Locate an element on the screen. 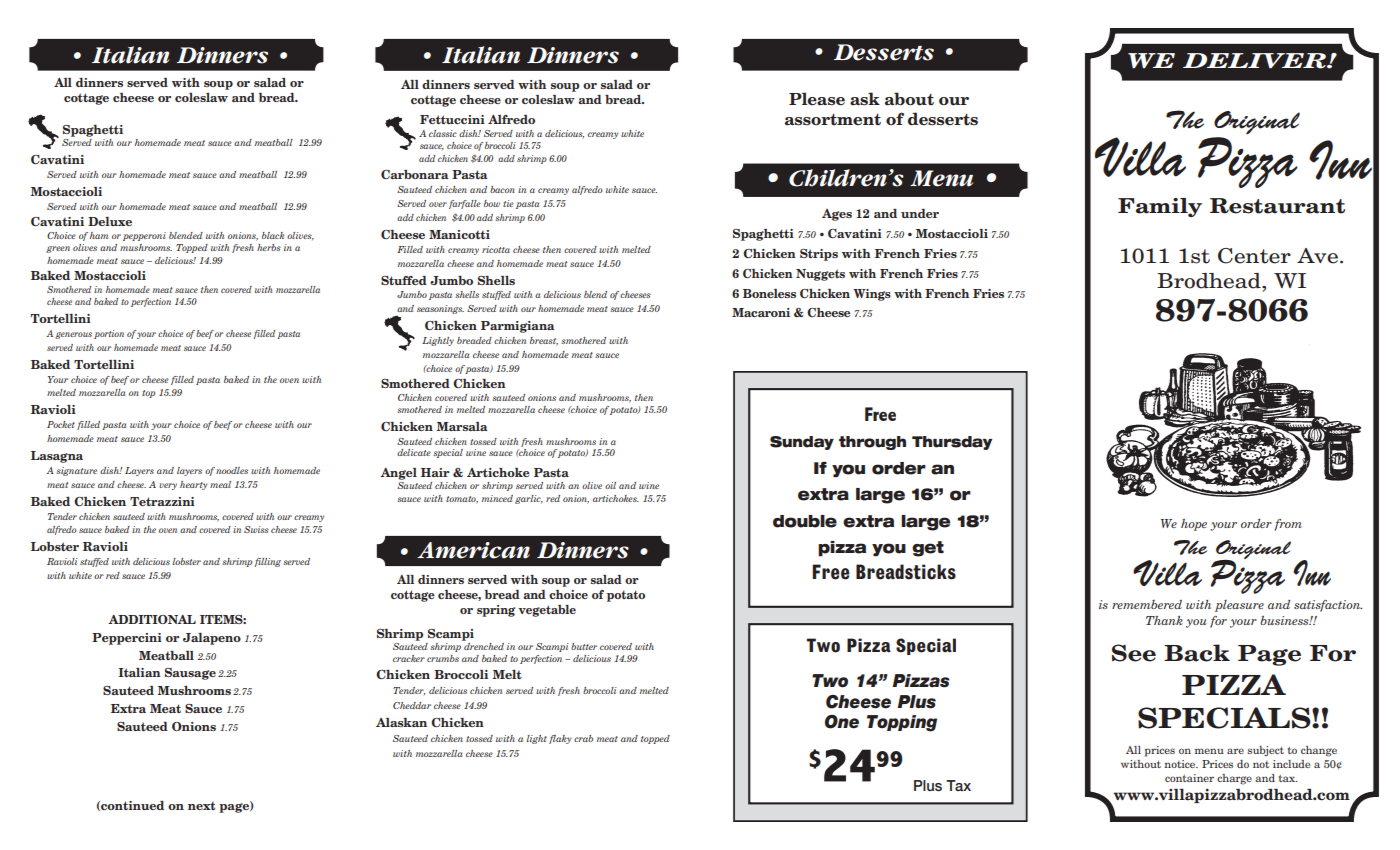 Image resolution: width=1400 pixels, height=850 pixels. crab is located at coordinates (583, 738).
